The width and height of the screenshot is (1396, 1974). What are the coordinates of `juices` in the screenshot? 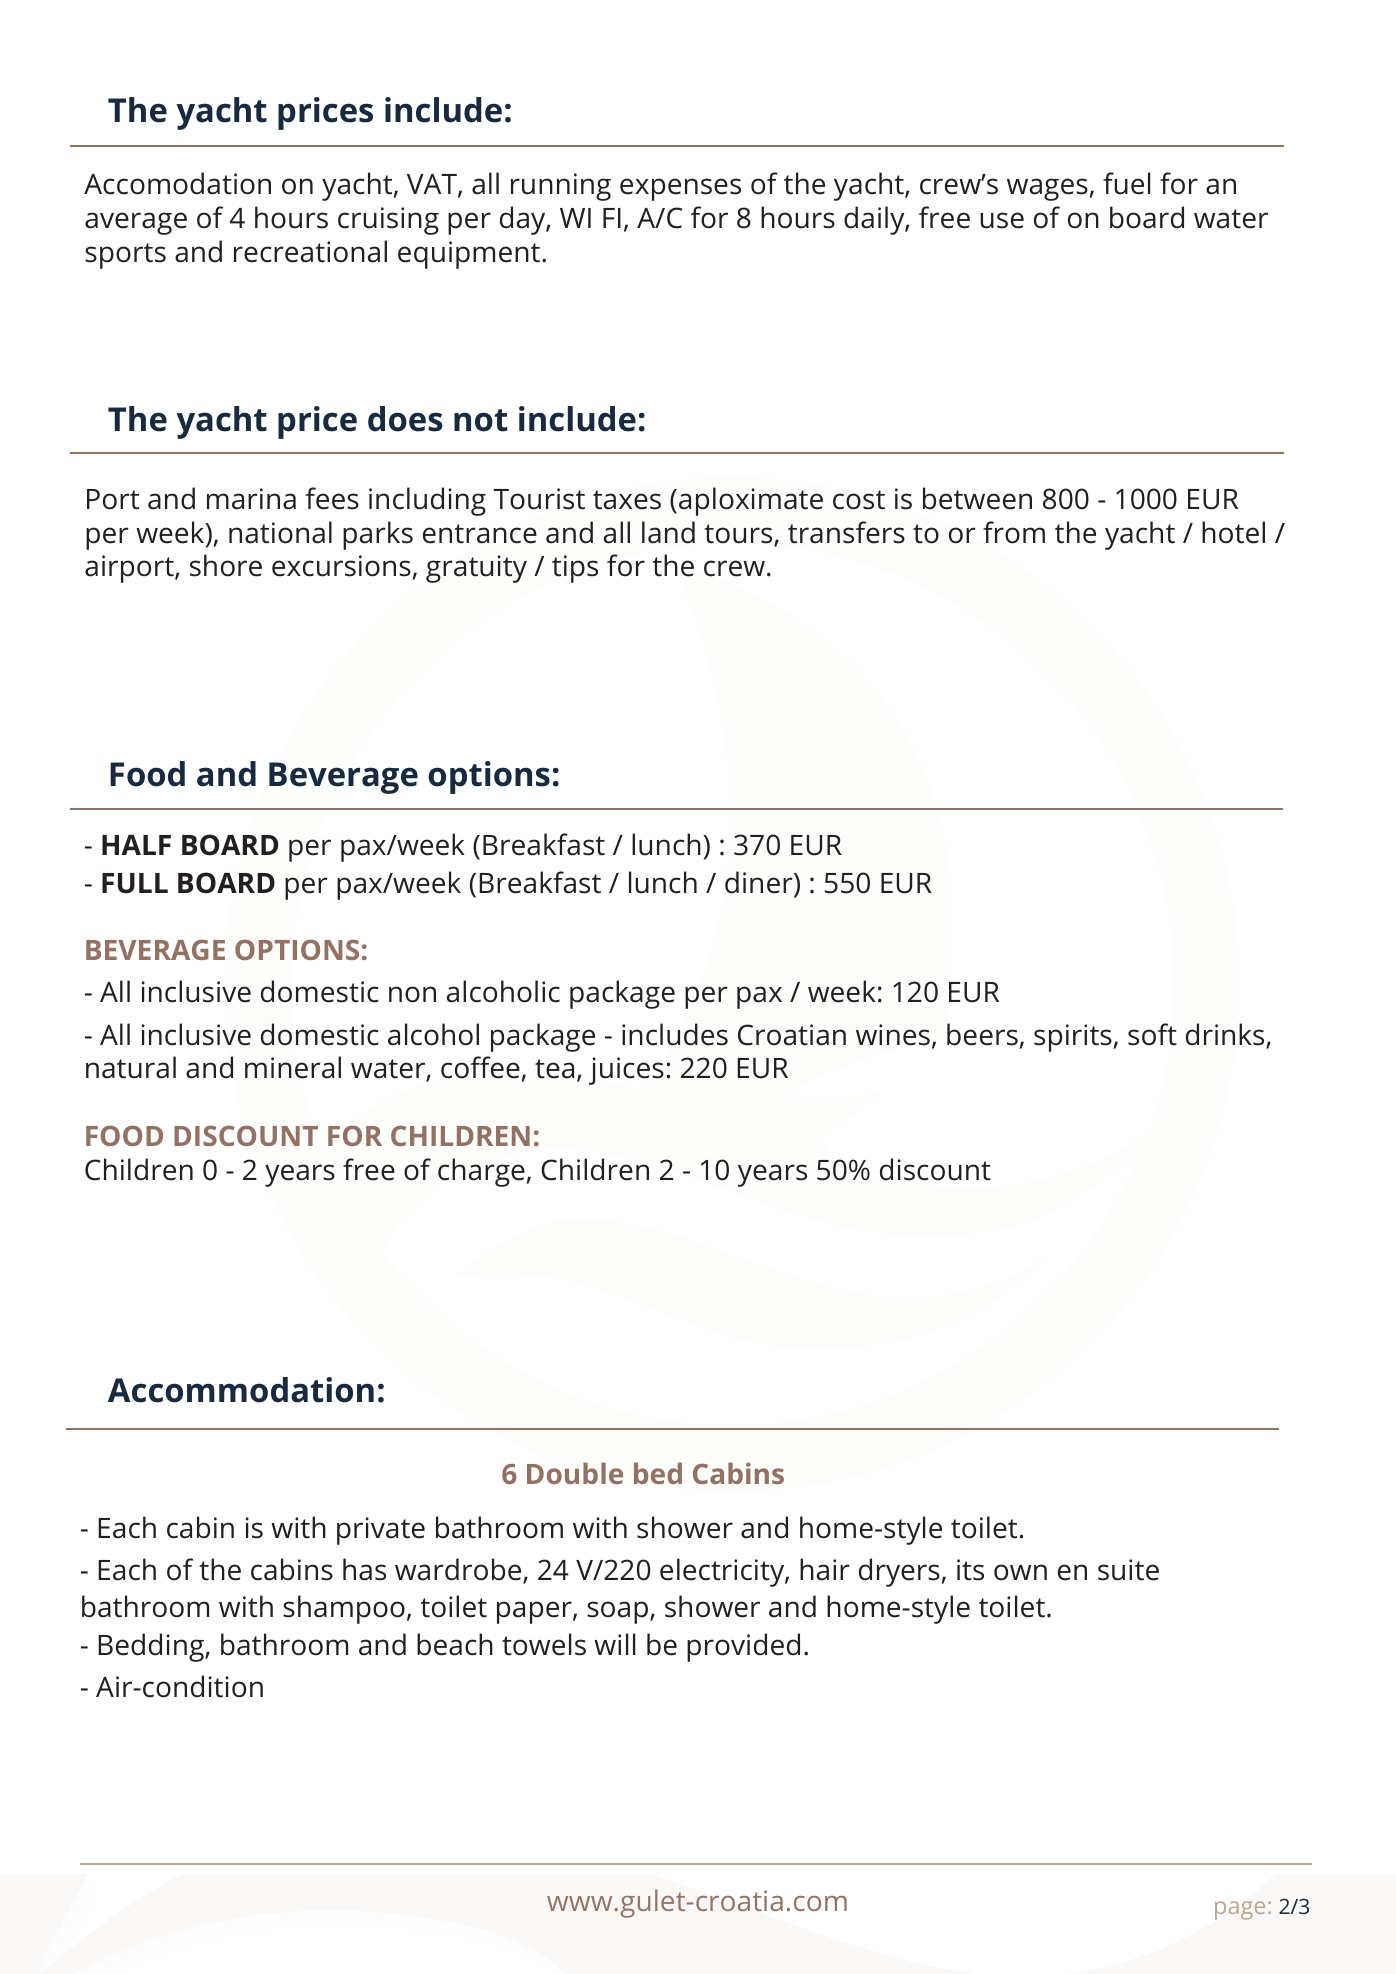 It's located at (626, 1071).
